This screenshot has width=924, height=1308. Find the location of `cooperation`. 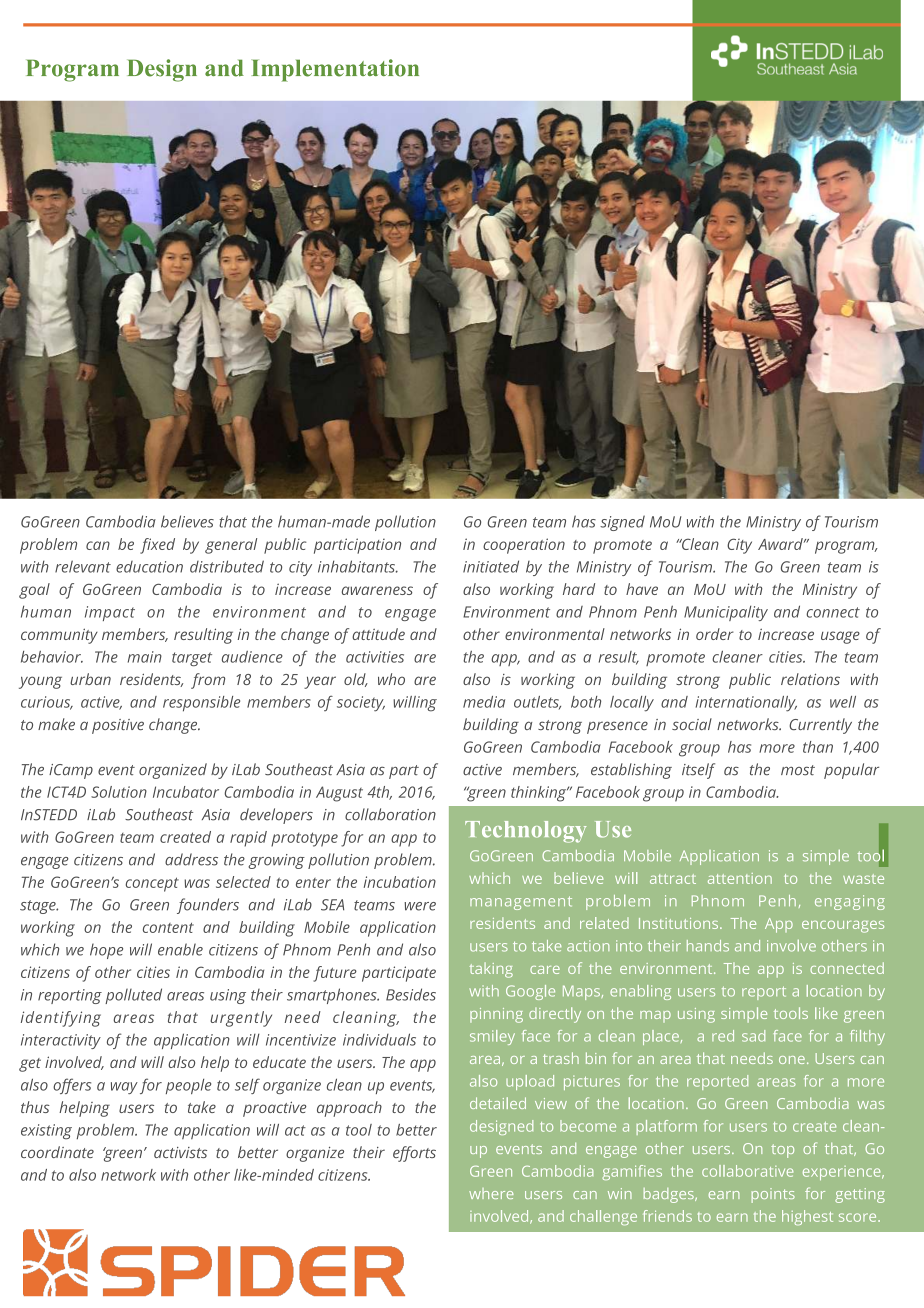

cooperation is located at coordinates (524, 546).
